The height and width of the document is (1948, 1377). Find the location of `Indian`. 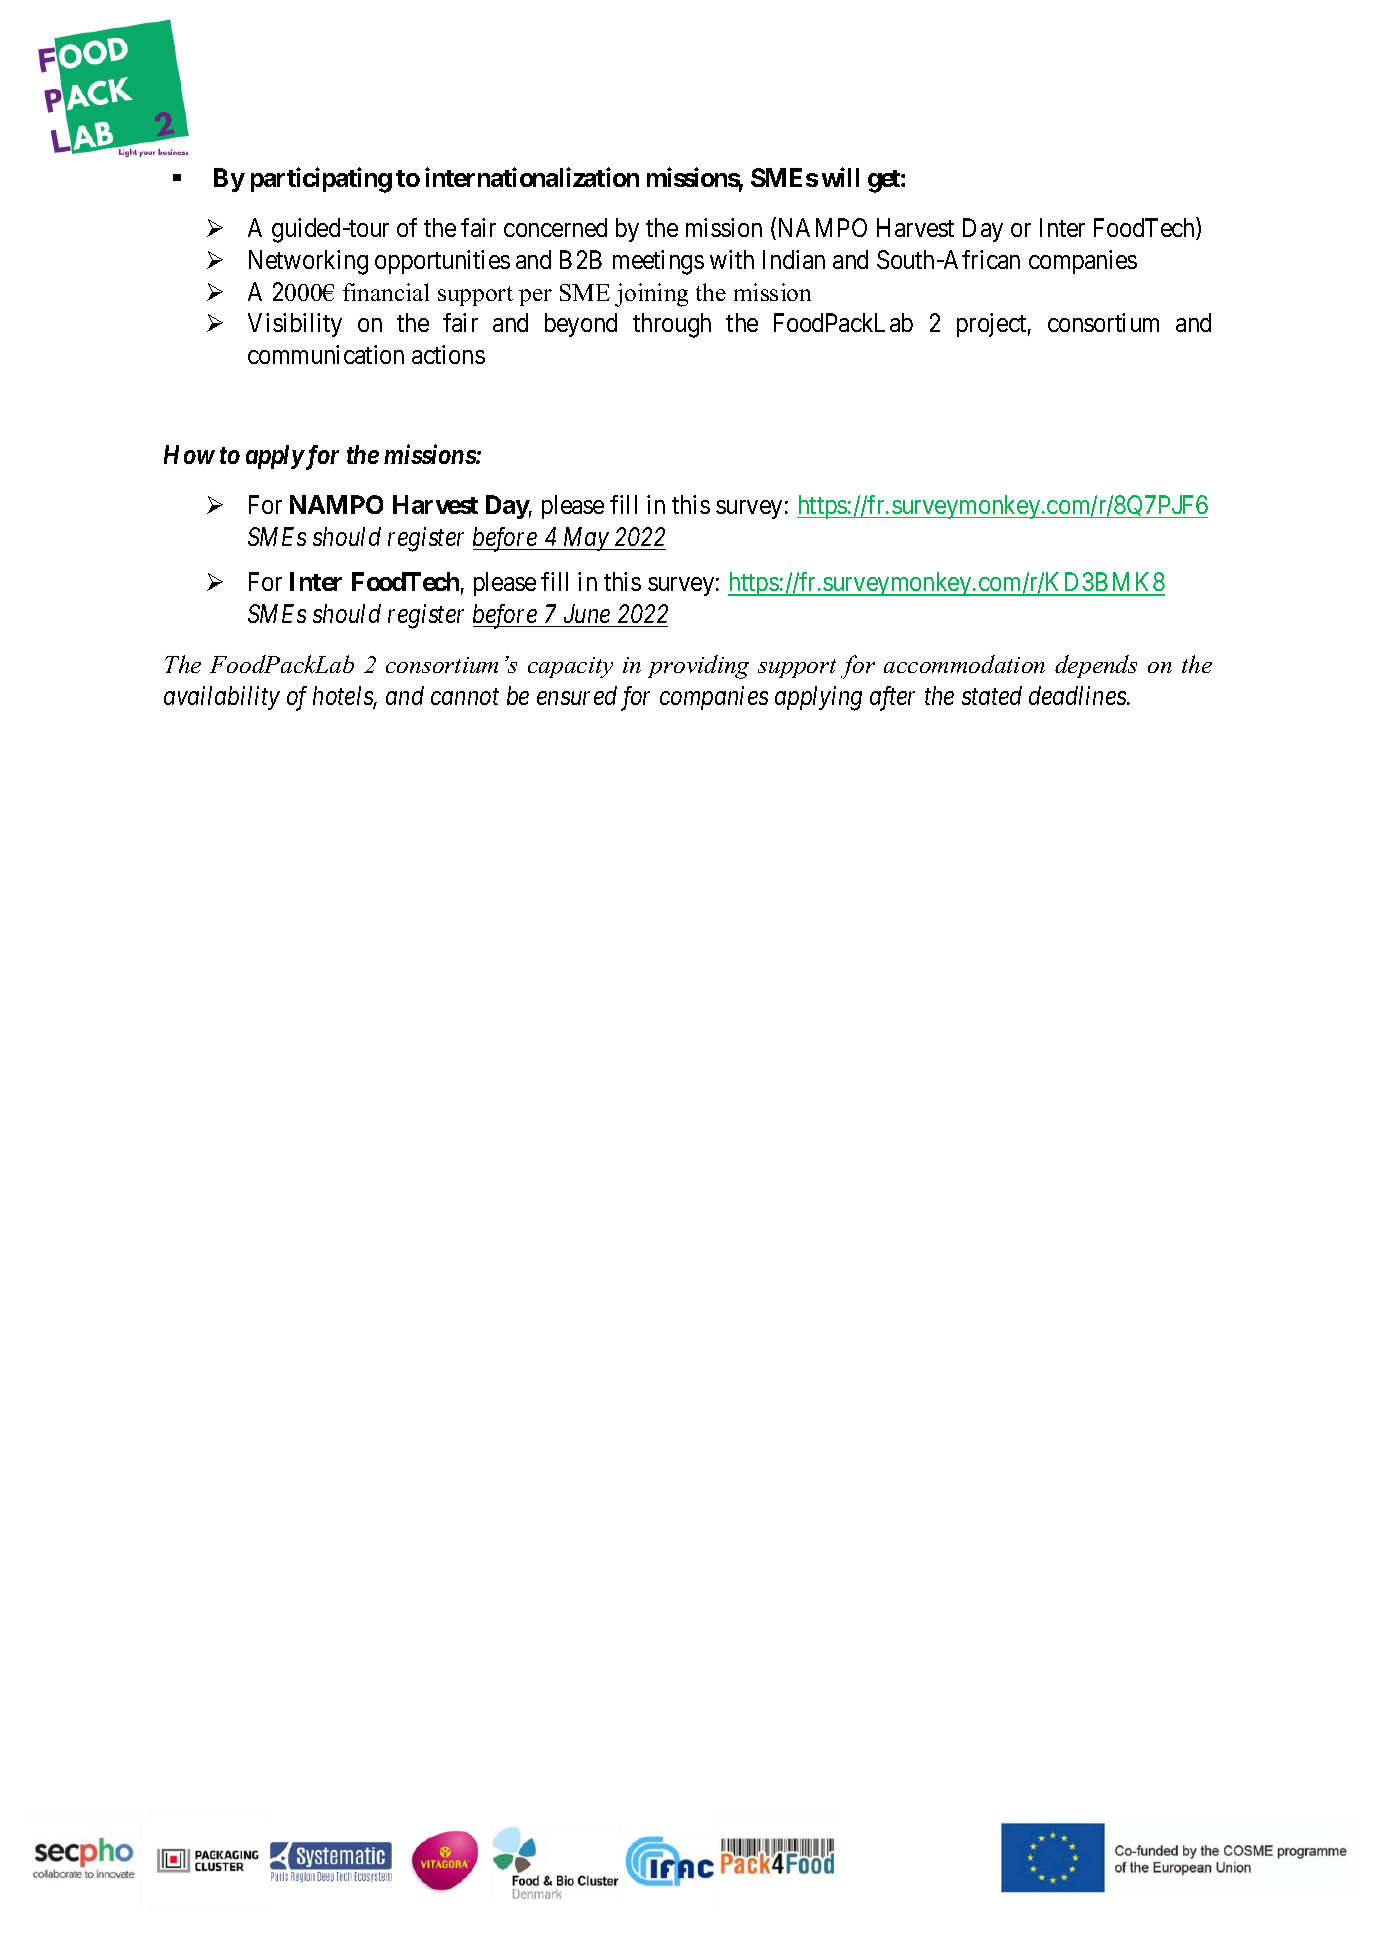

Indian is located at coordinates (794, 259).
